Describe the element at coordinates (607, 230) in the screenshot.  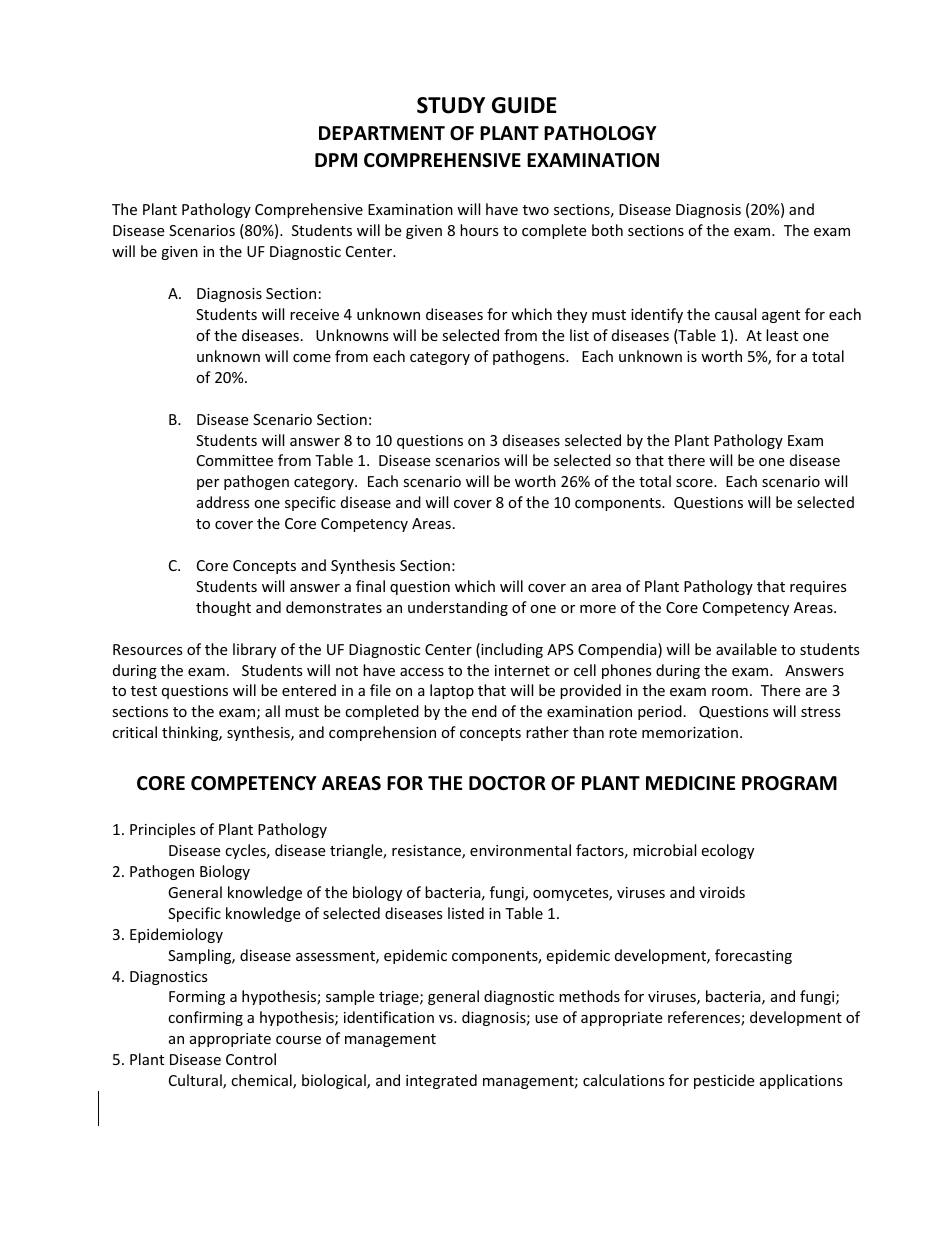
I see `both` at that location.
